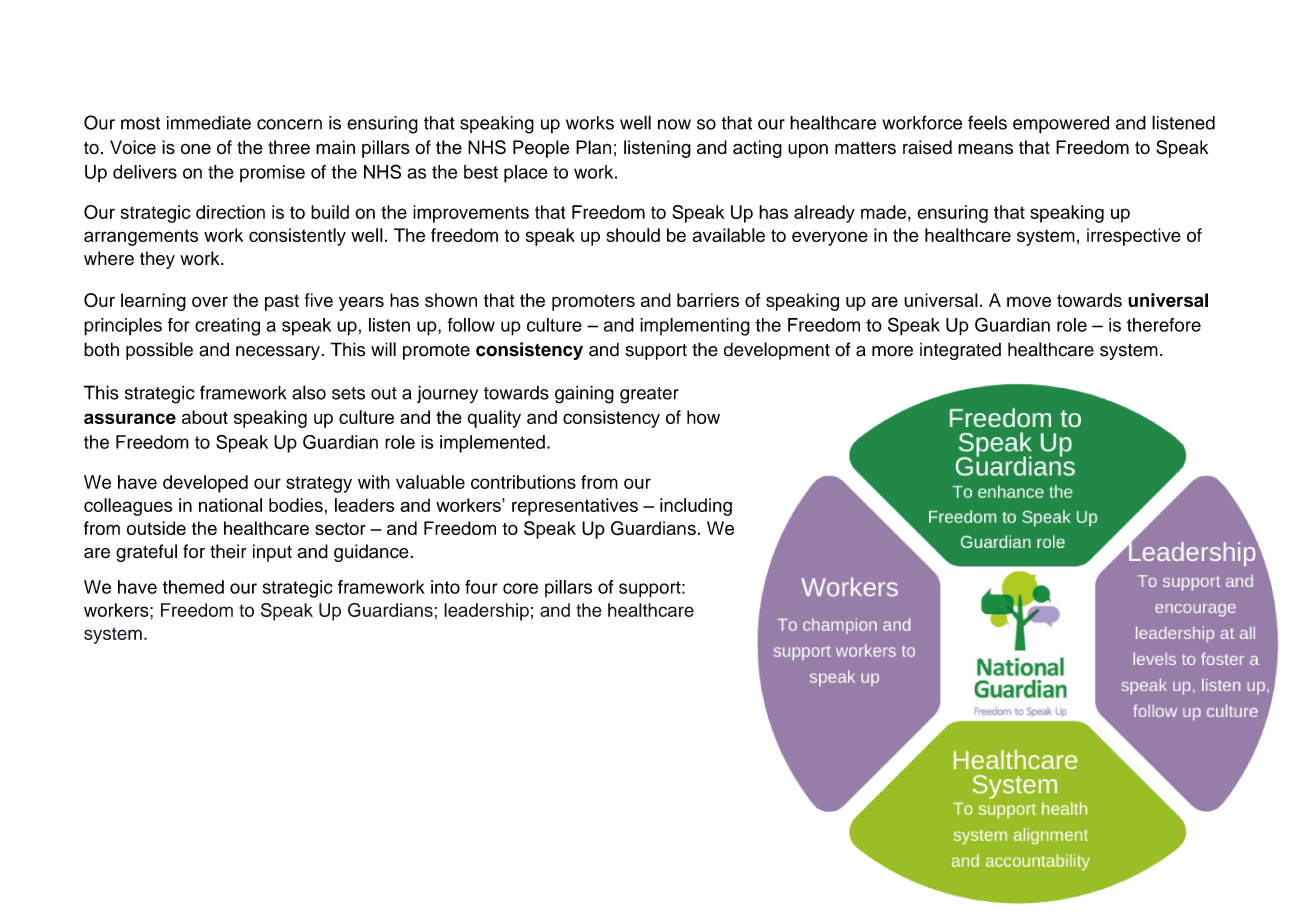 The height and width of the screenshot is (924, 1308). I want to click on over, so click(210, 301).
